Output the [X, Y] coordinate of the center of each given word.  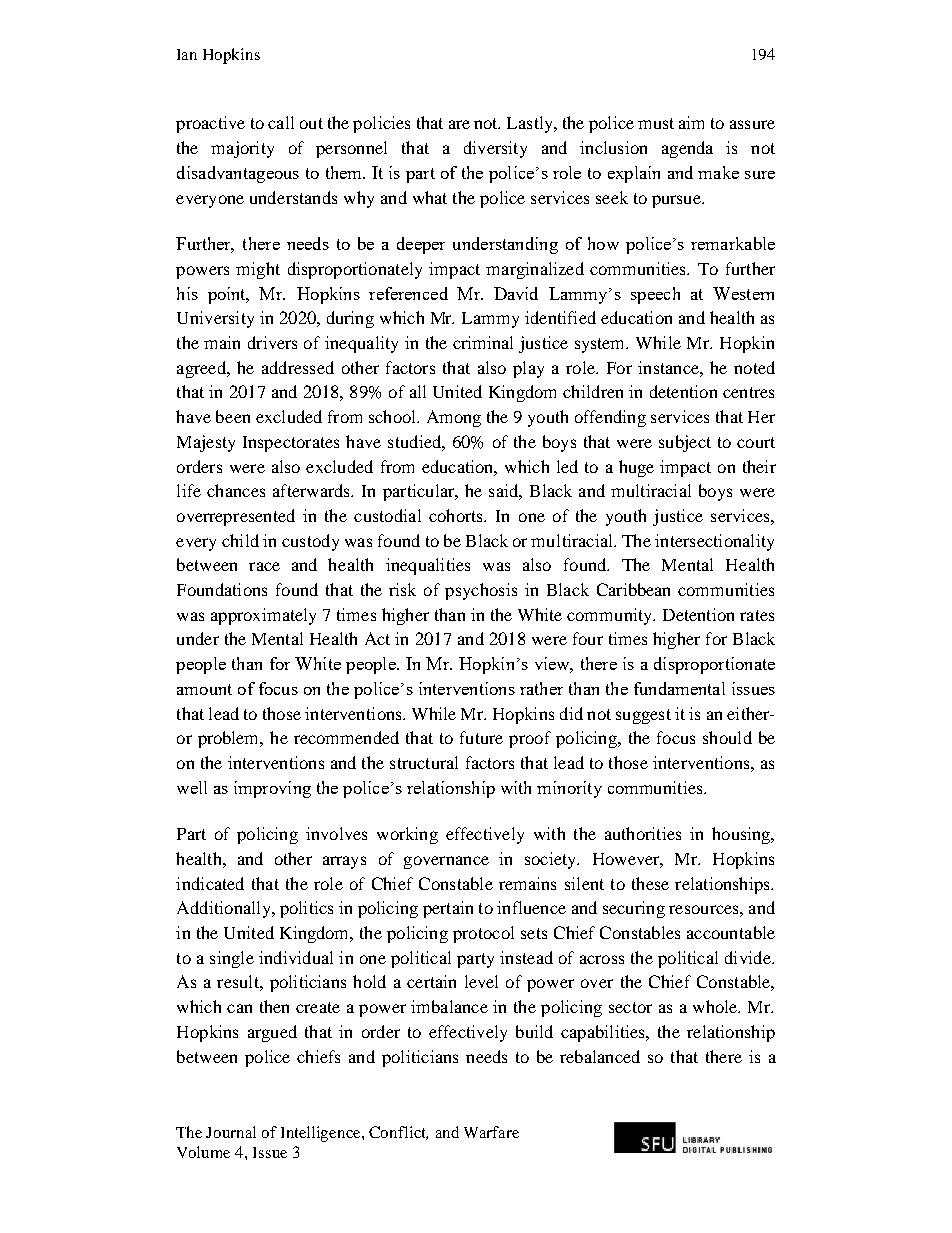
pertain [448, 909]
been [233, 416]
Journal [231, 1132]
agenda [687, 149]
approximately [263, 616]
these [650, 883]
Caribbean [633, 589]
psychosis [481, 591]
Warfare [491, 1132]
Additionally [225, 909]
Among [454, 418]
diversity [495, 149]
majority [242, 149]
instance [669, 367]
